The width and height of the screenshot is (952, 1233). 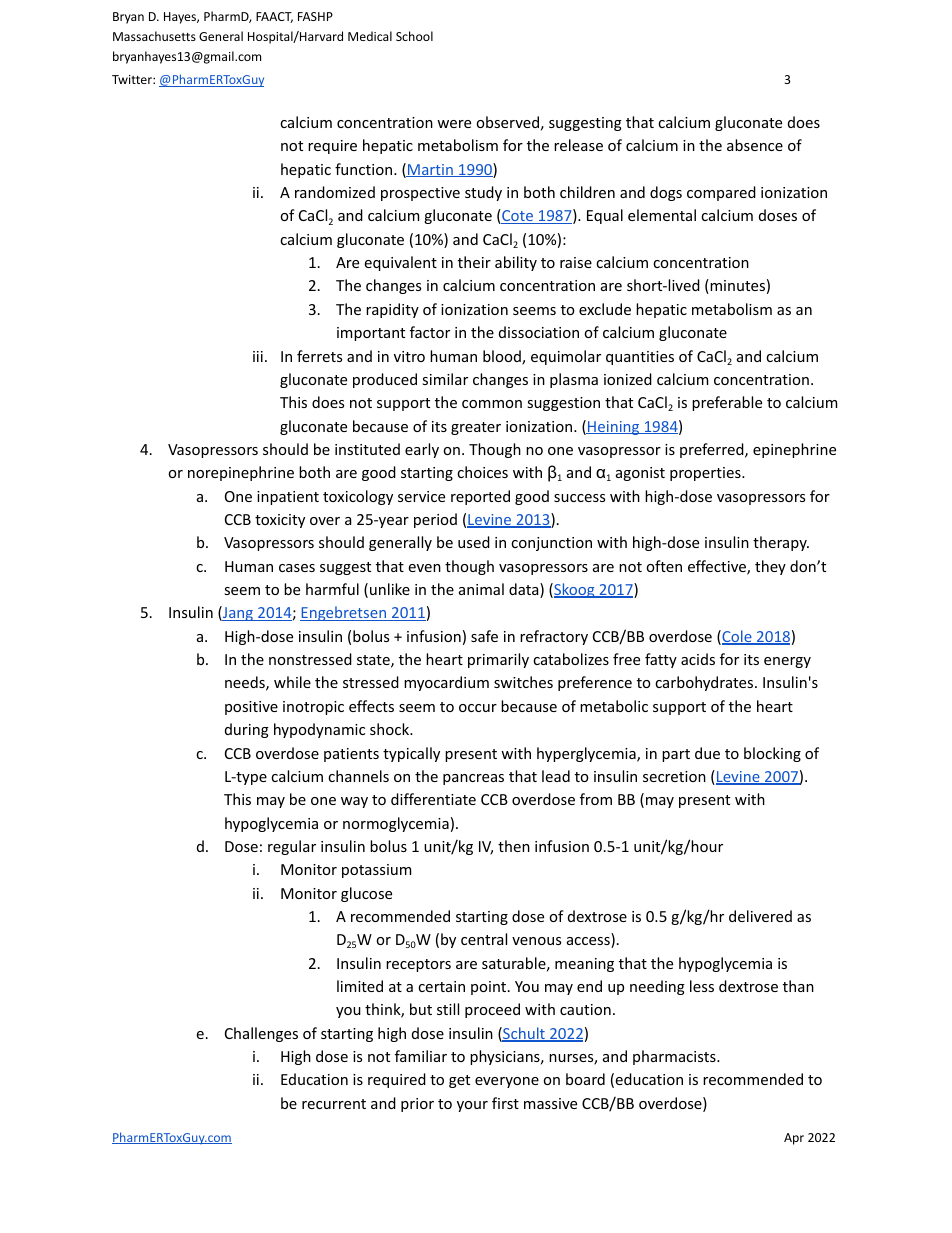 I want to click on they, so click(x=770, y=567).
